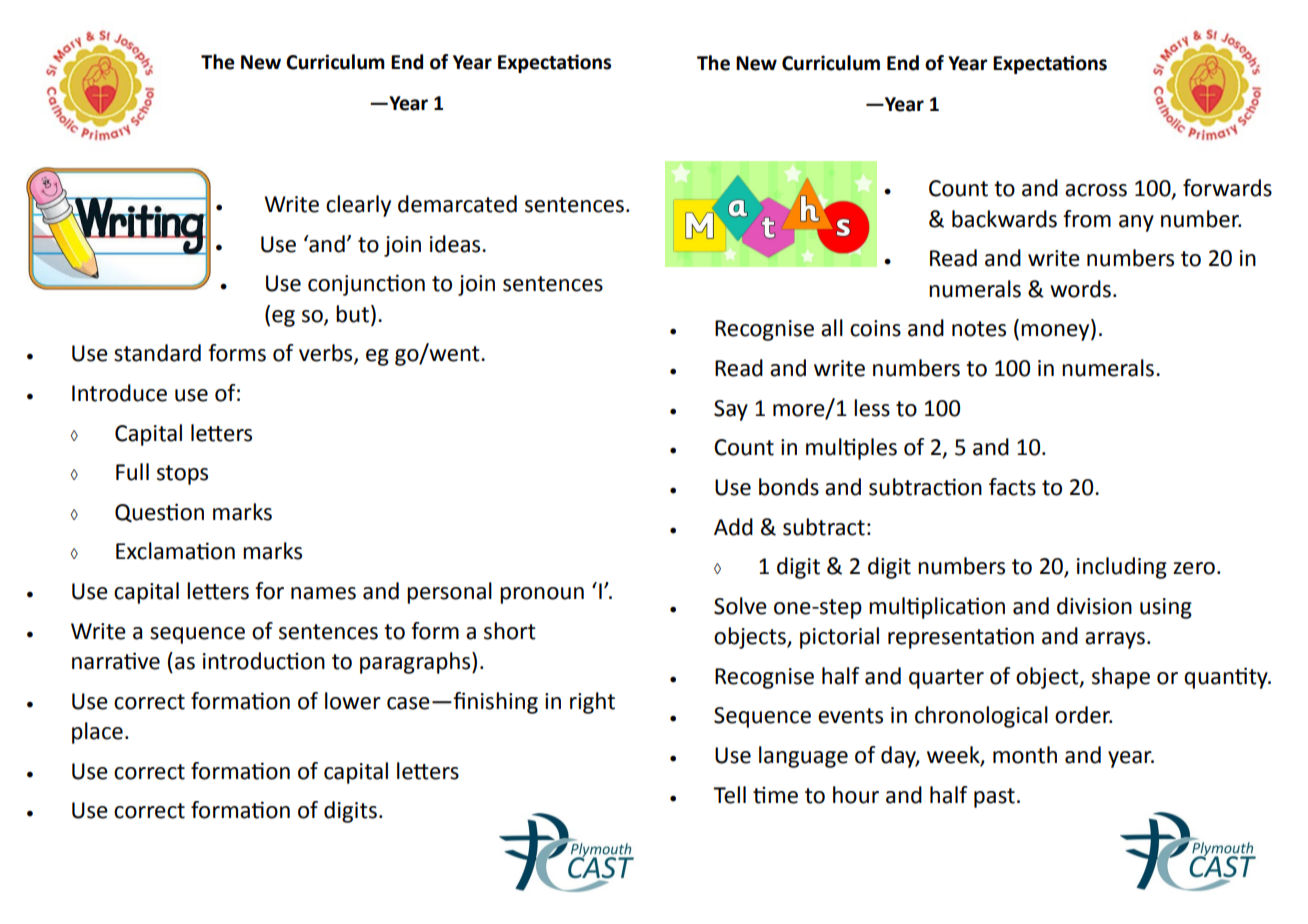  Describe the element at coordinates (157, 353) in the screenshot. I see `standard` at that location.
